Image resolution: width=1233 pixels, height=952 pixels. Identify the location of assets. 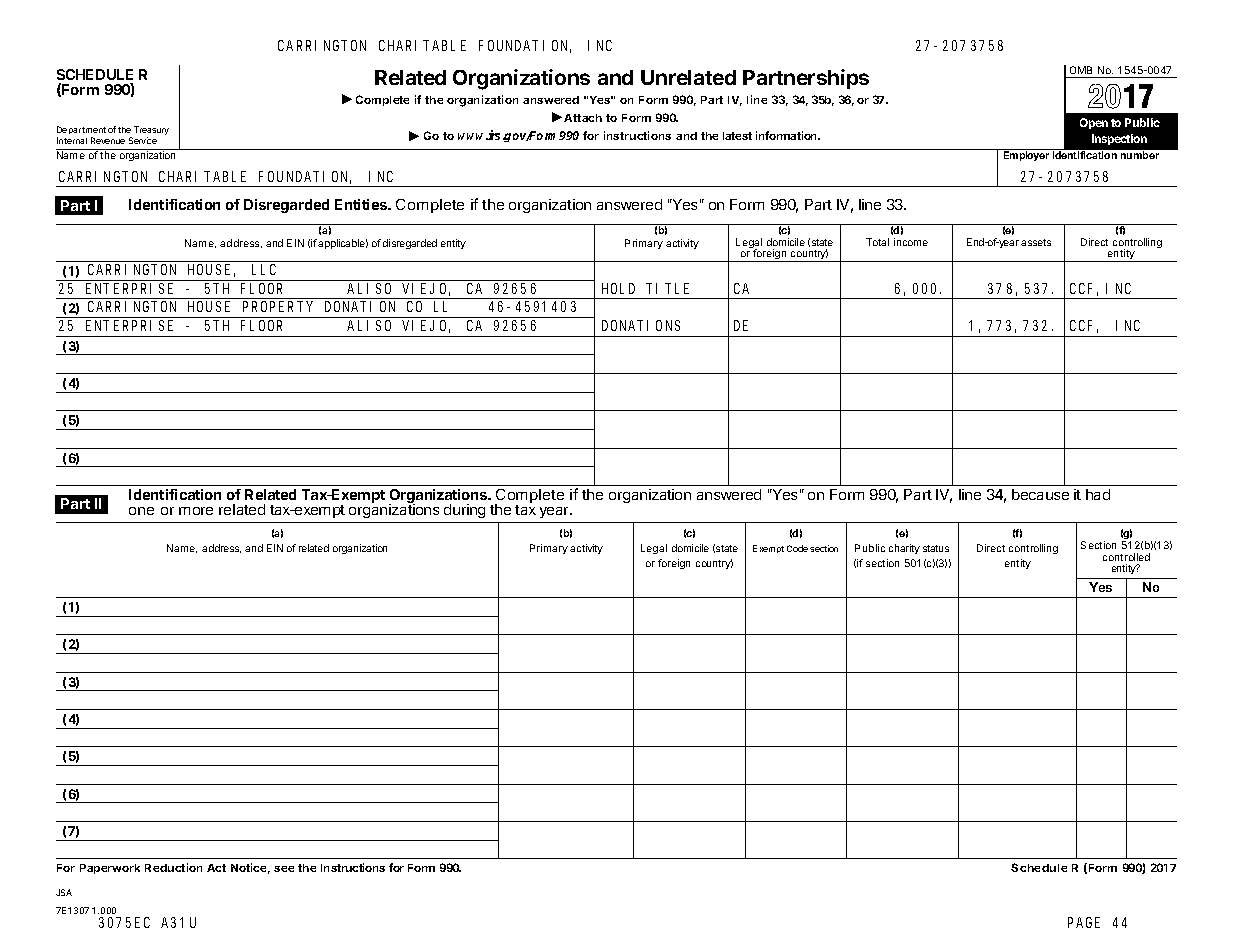
(1036, 242).
